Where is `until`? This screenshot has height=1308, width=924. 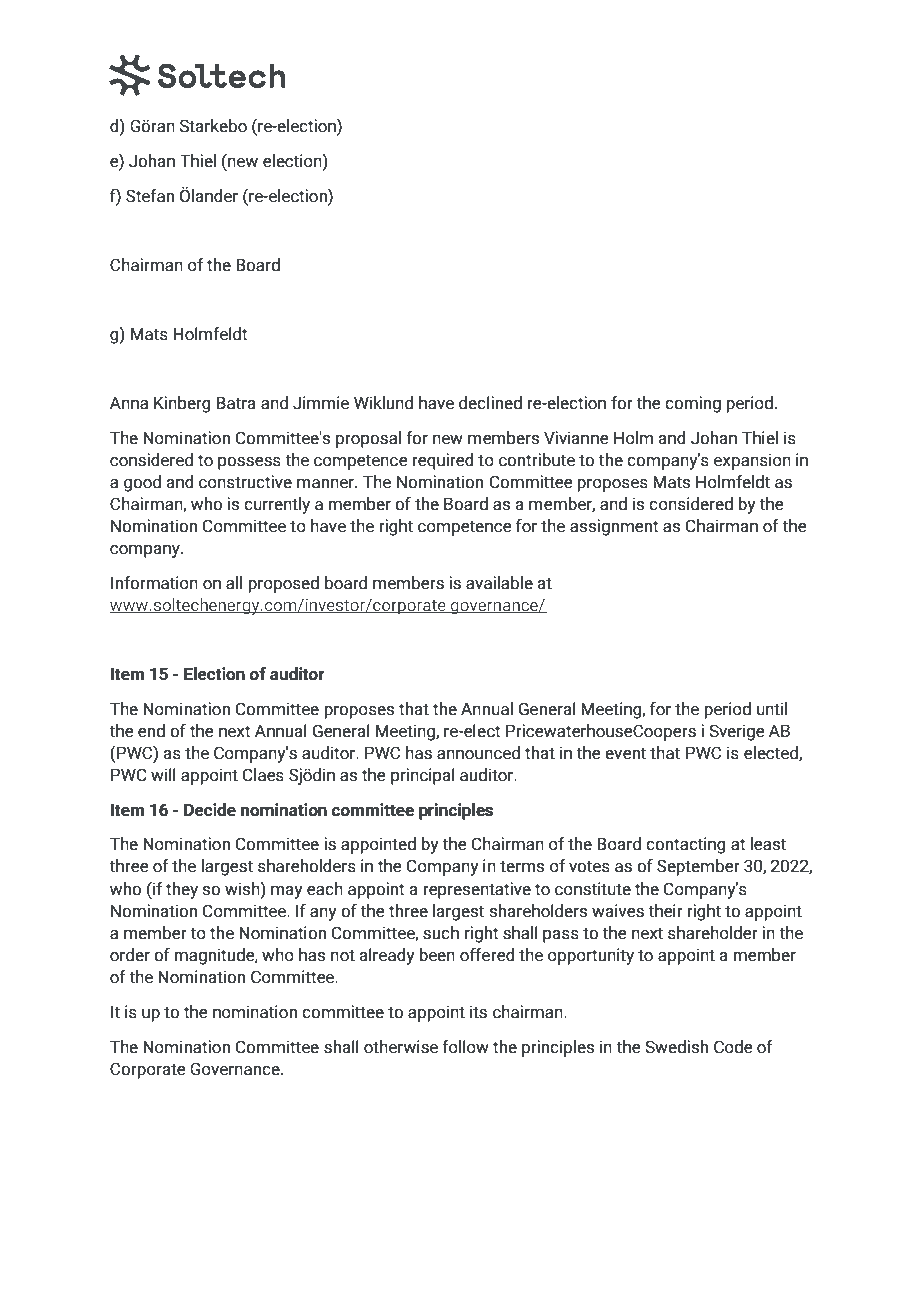 until is located at coordinates (772, 709).
